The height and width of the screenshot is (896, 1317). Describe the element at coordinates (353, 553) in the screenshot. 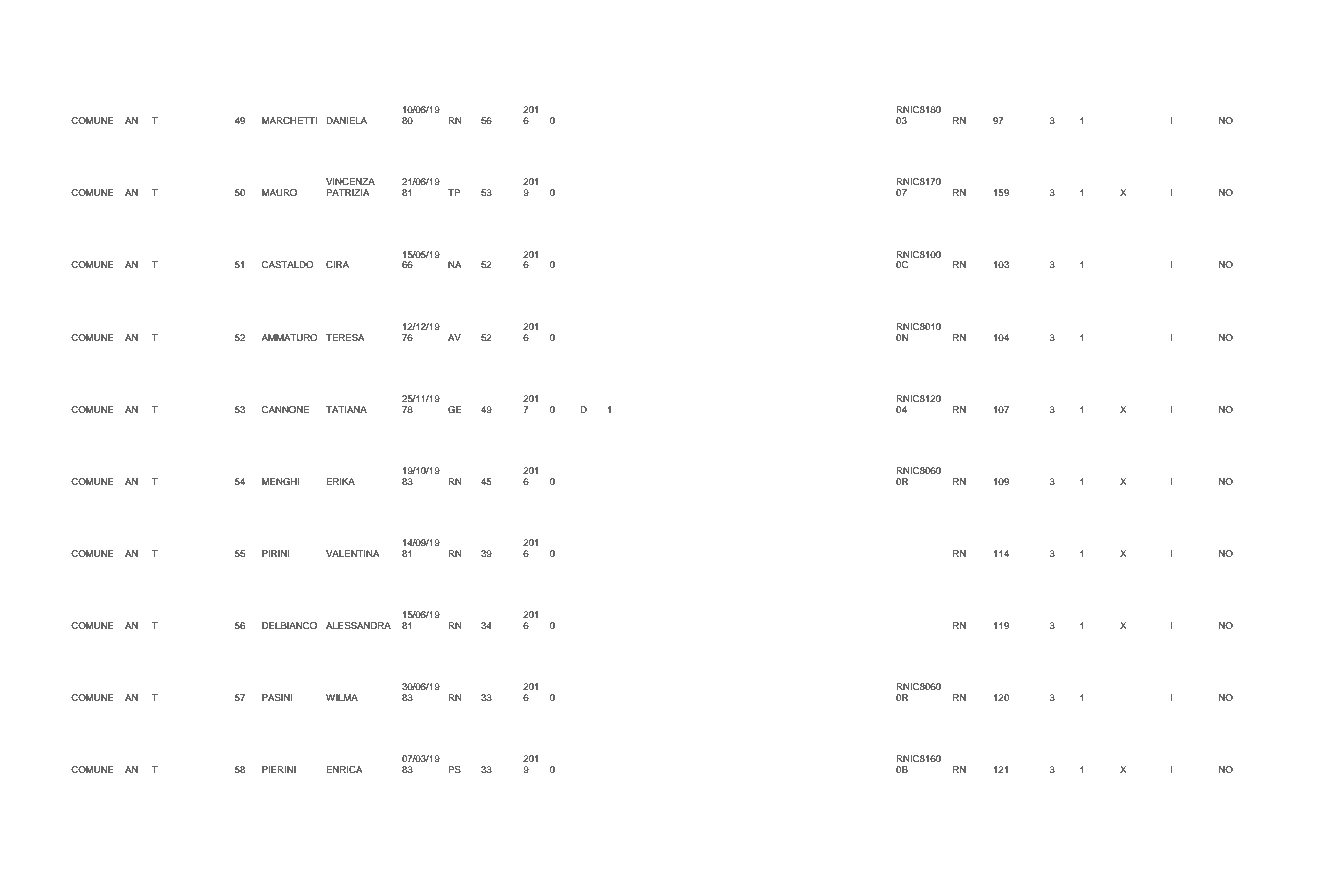

I see `VALENTINA` at that location.
